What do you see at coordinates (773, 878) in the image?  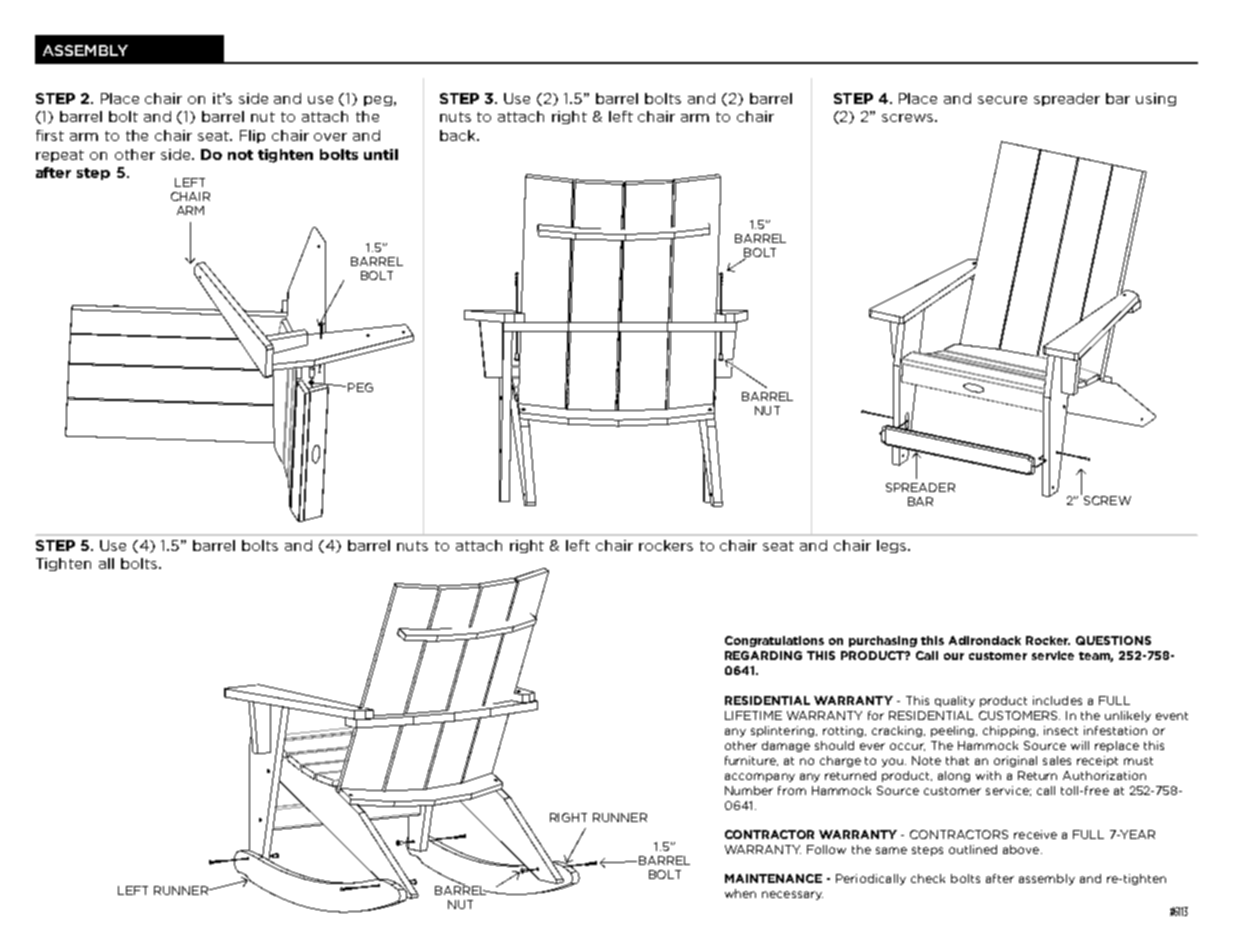 I see `MAINTENANCE` at bounding box center [773, 878].
